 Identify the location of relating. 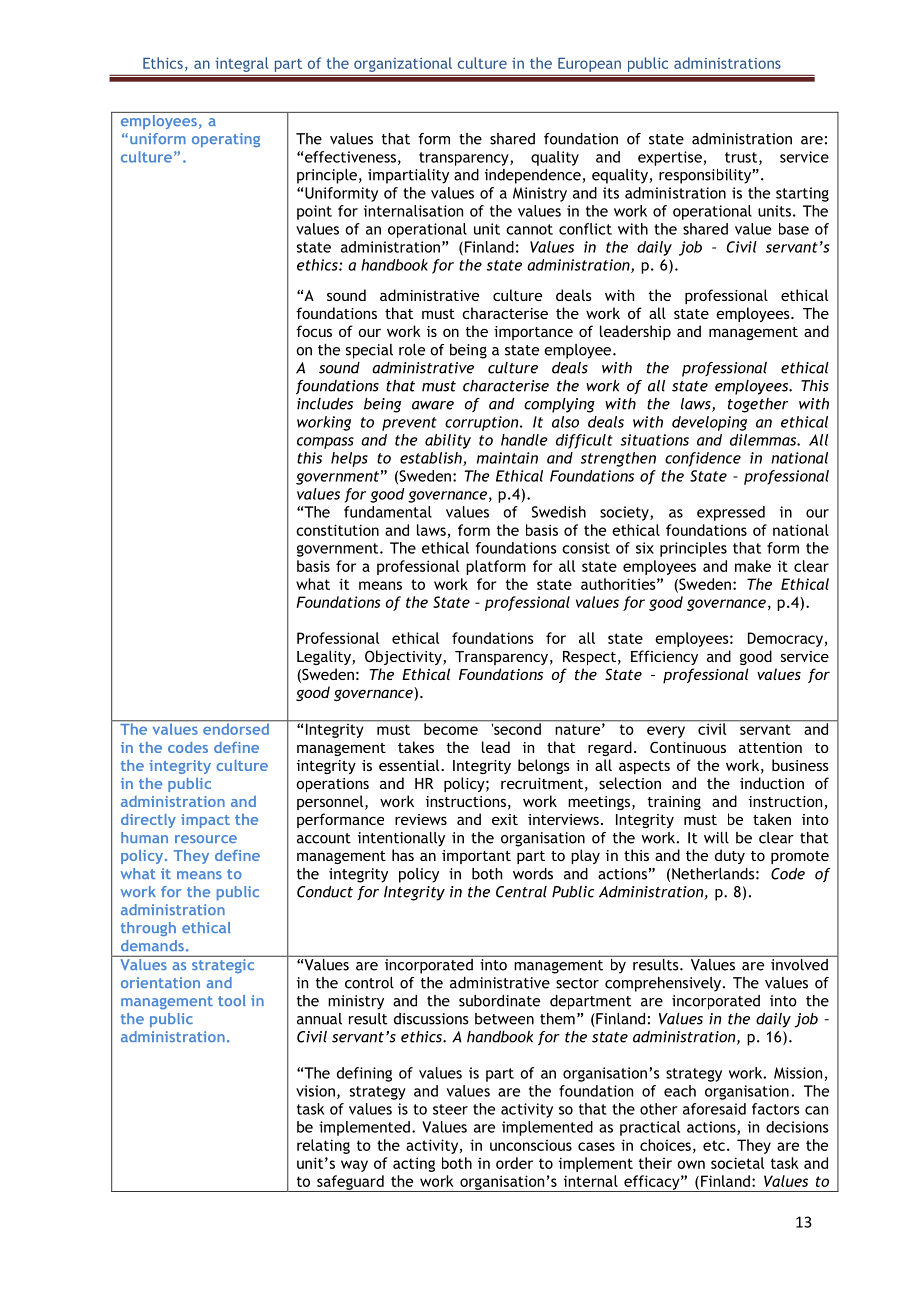
(323, 1146).
